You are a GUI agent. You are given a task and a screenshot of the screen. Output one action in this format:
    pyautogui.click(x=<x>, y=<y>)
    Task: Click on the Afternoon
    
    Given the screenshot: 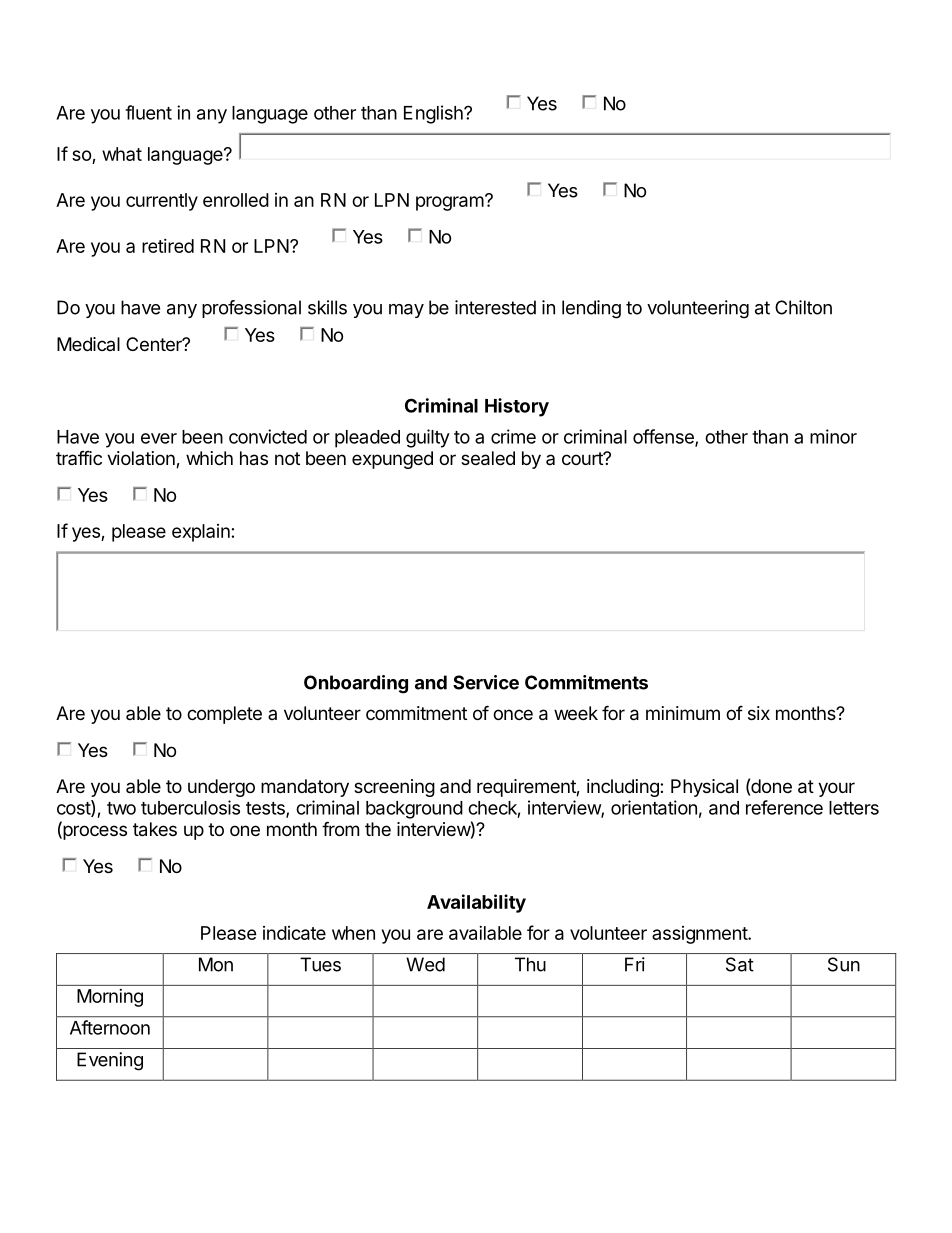 What is the action you would take?
    pyautogui.click(x=110, y=1027)
